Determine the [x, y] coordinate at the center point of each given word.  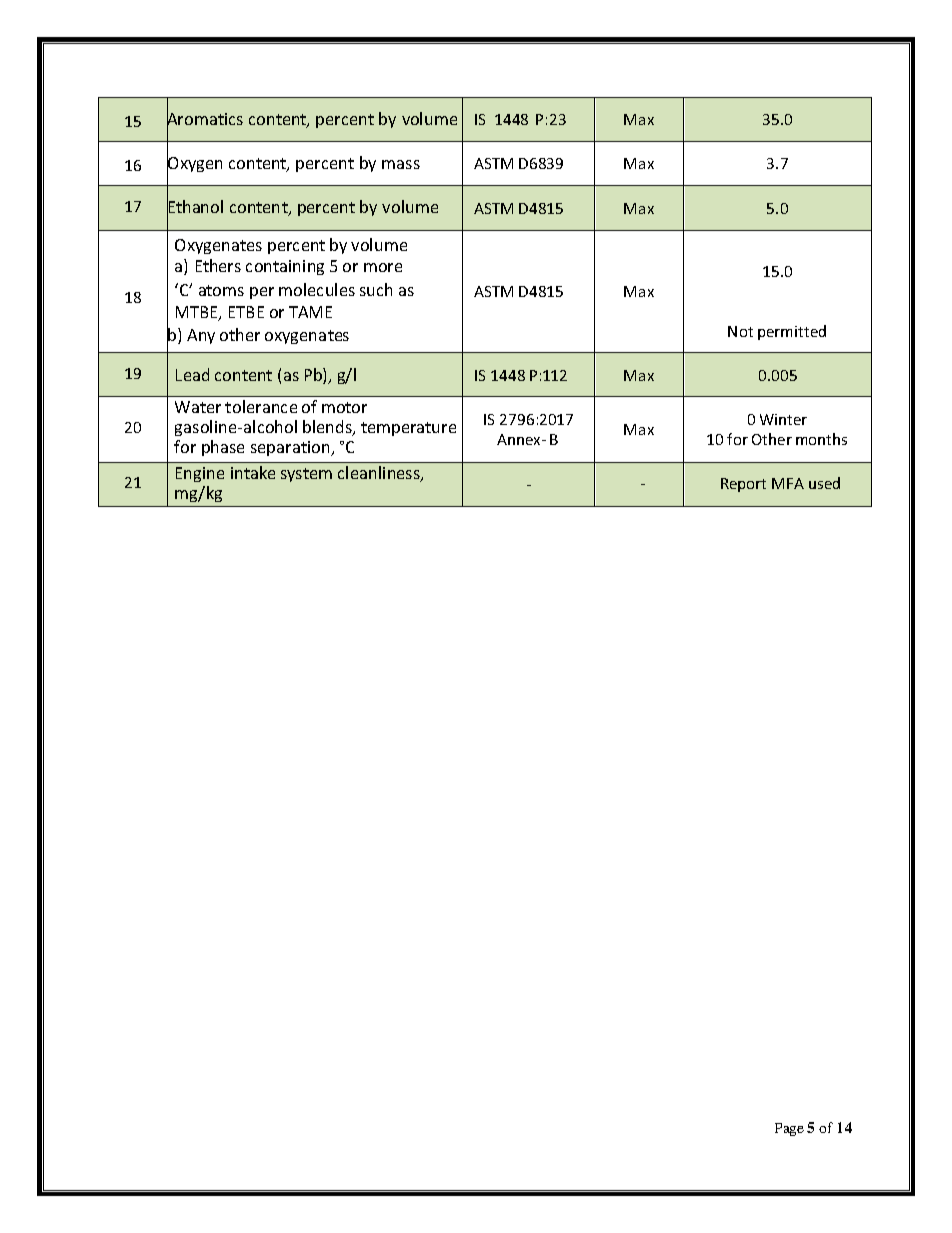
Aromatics [205, 119]
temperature [408, 429]
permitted [792, 332]
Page [789, 1129]
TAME [310, 312]
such [376, 289]
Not [740, 331]
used [824, 483]
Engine [200, 474]
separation [291, 448]
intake [253, 472]
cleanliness [380, 474]
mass [401, 164]
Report [743, 485]
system [306, 475]
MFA [788, 483]
